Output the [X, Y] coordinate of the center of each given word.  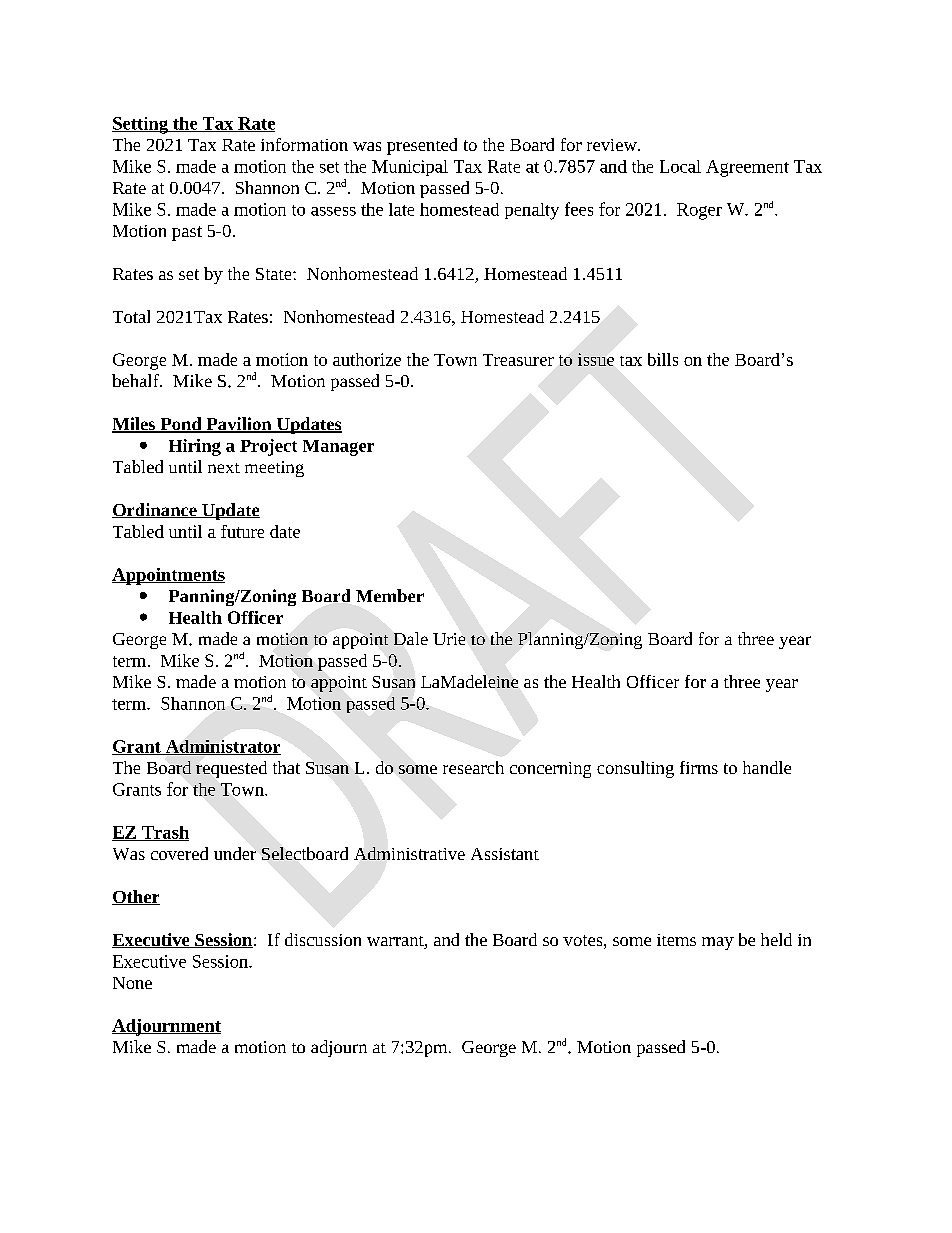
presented [422, 146]
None [132, 983]
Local [680, 166]
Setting [141, 125]
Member [390, 595]
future [242, 531]
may [718, 943]
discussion [323, 939]
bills [663, 359]
